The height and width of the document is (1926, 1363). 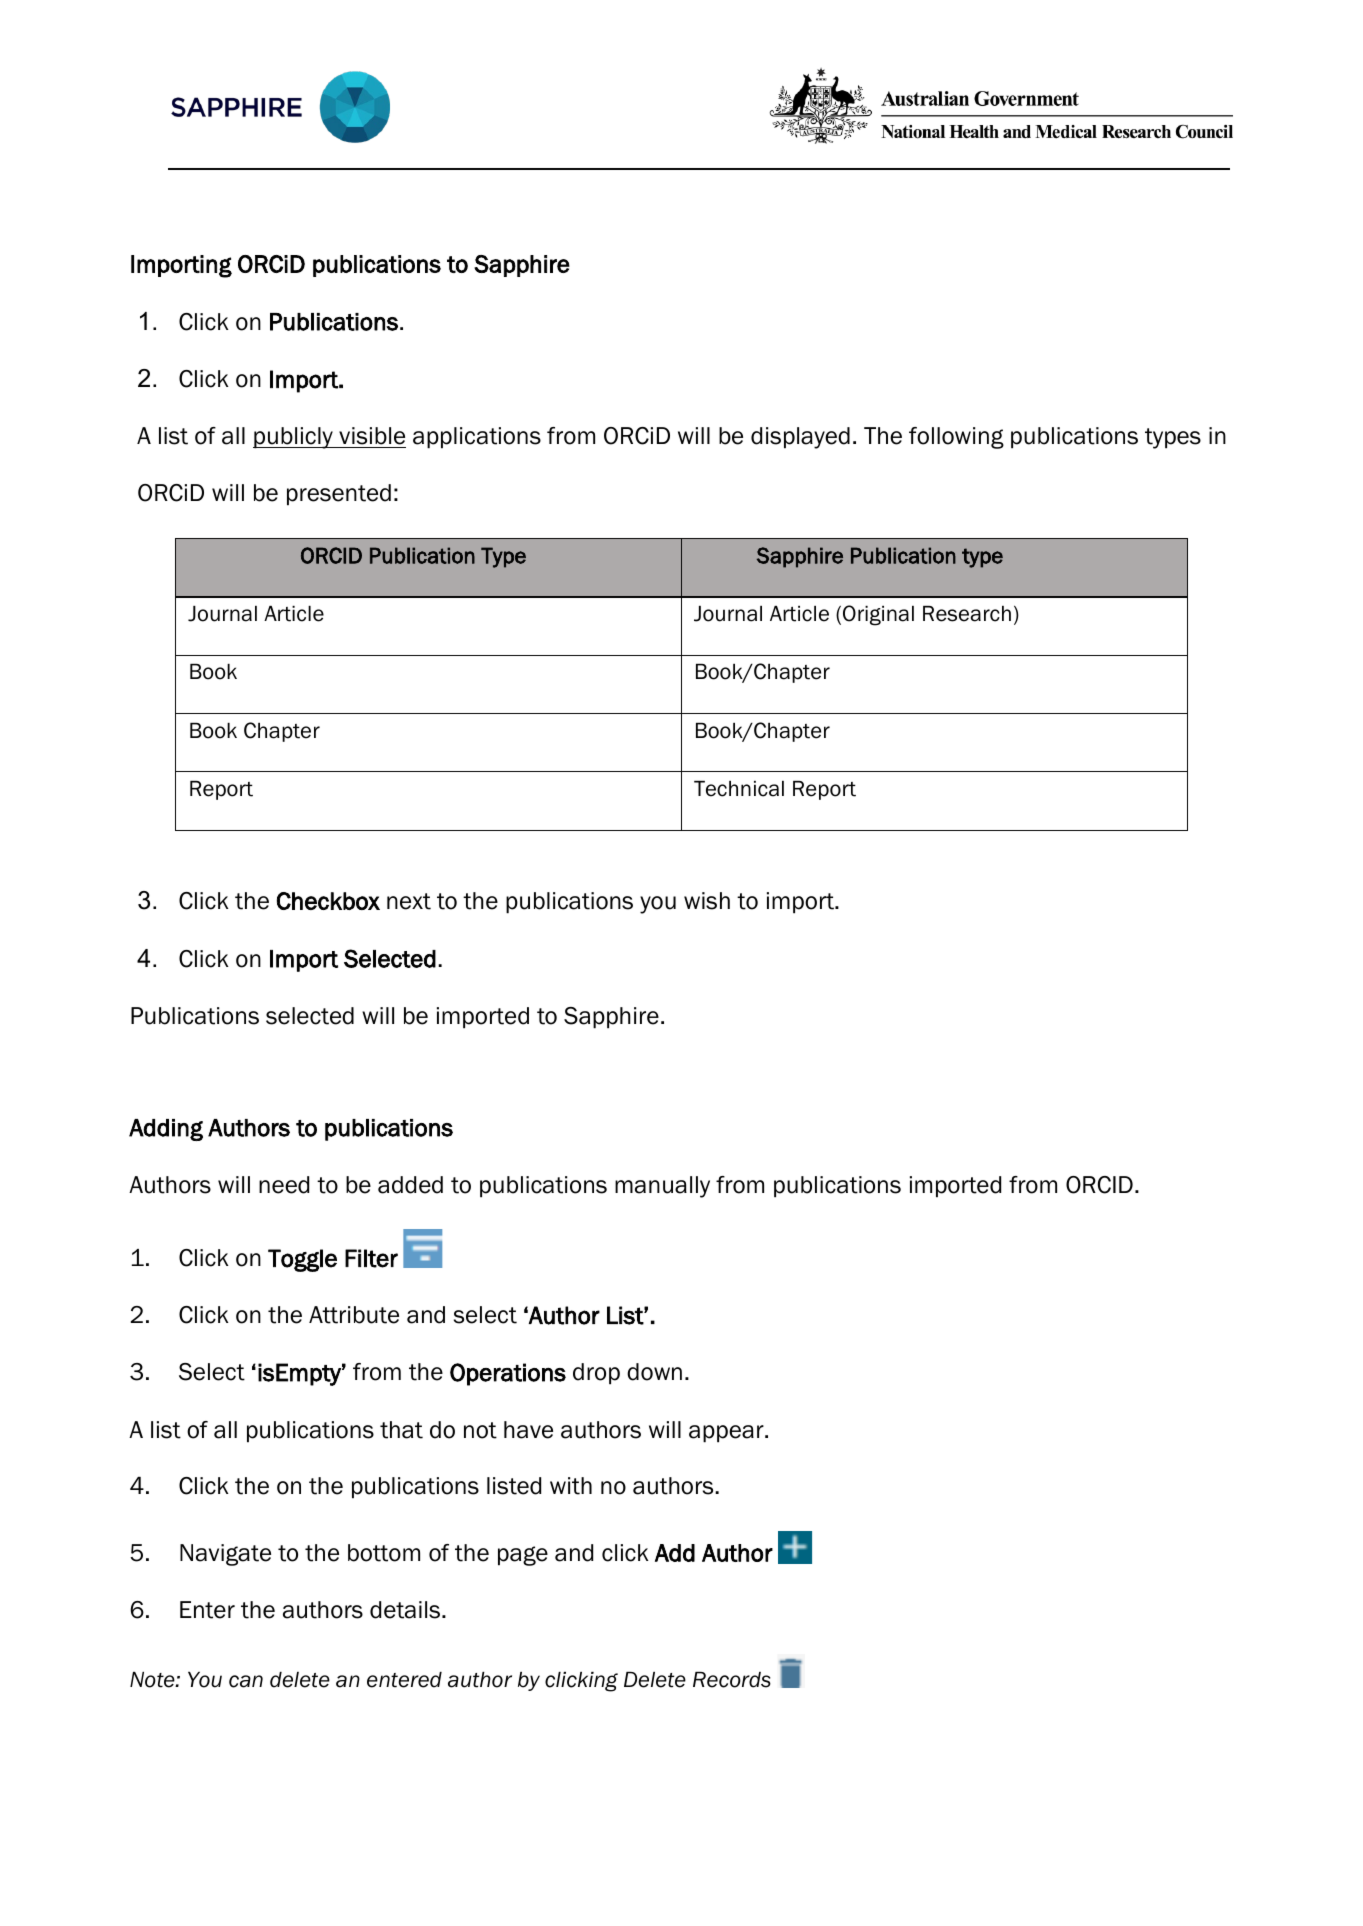 What do you see at coordinates (800, 438) in the document?
I see `displayed` at bounding box center [800, 438].
